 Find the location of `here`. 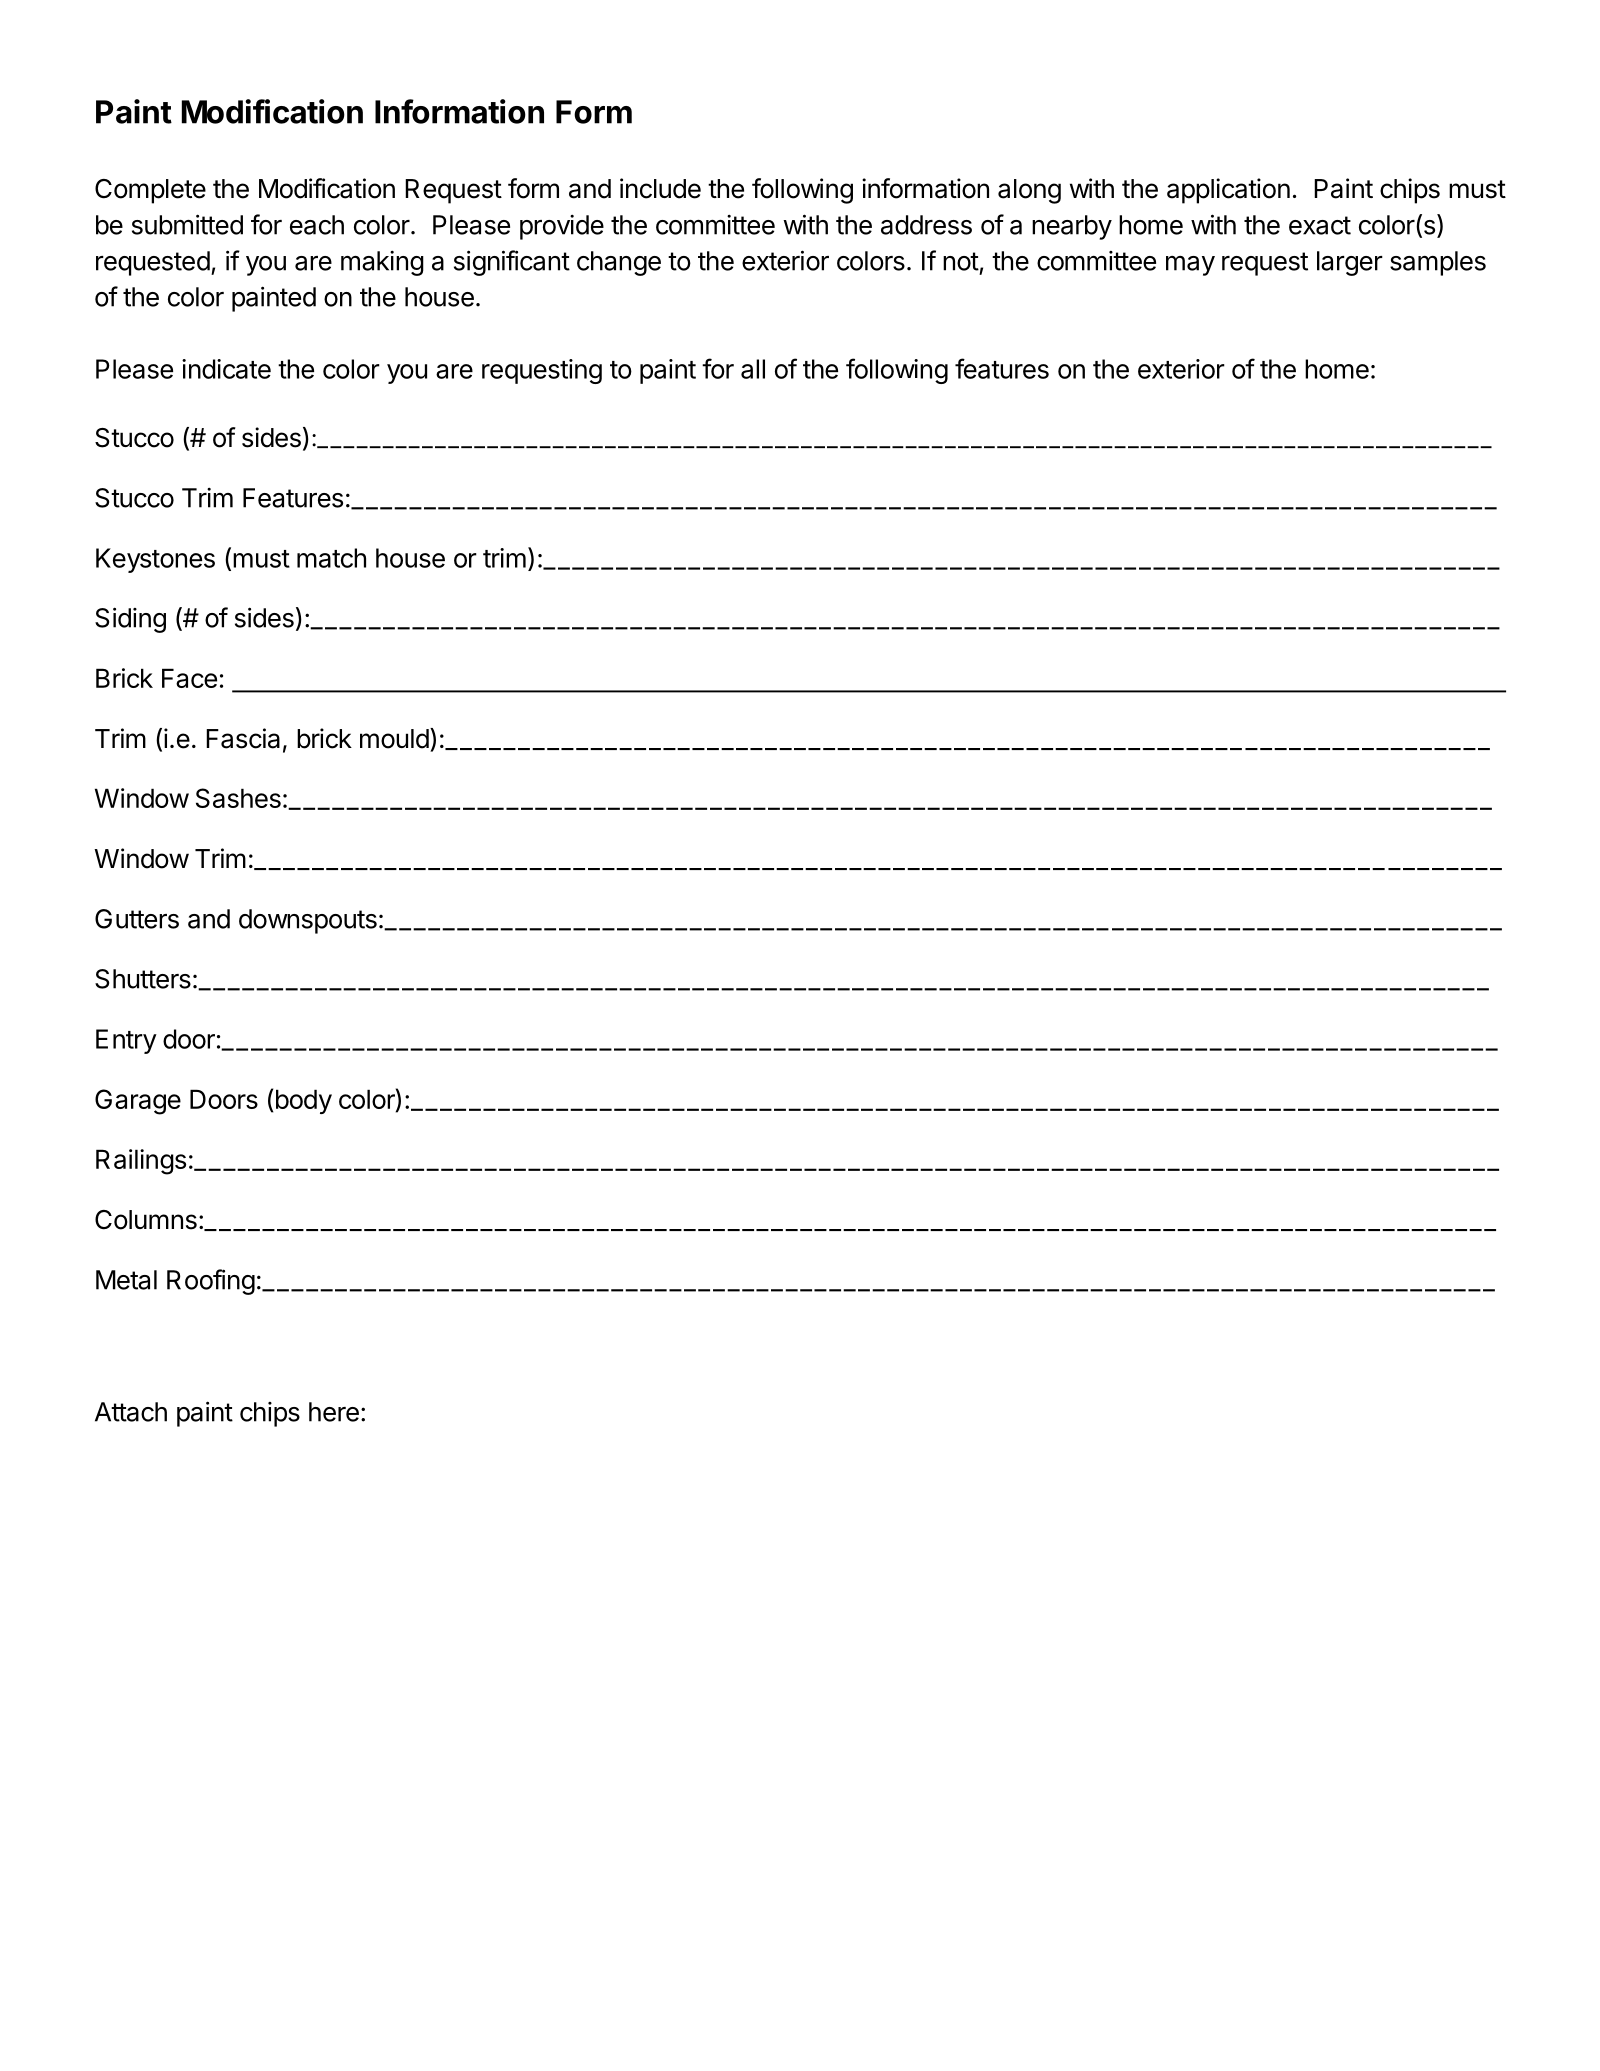

here is located at coordinates (334, 1412).
